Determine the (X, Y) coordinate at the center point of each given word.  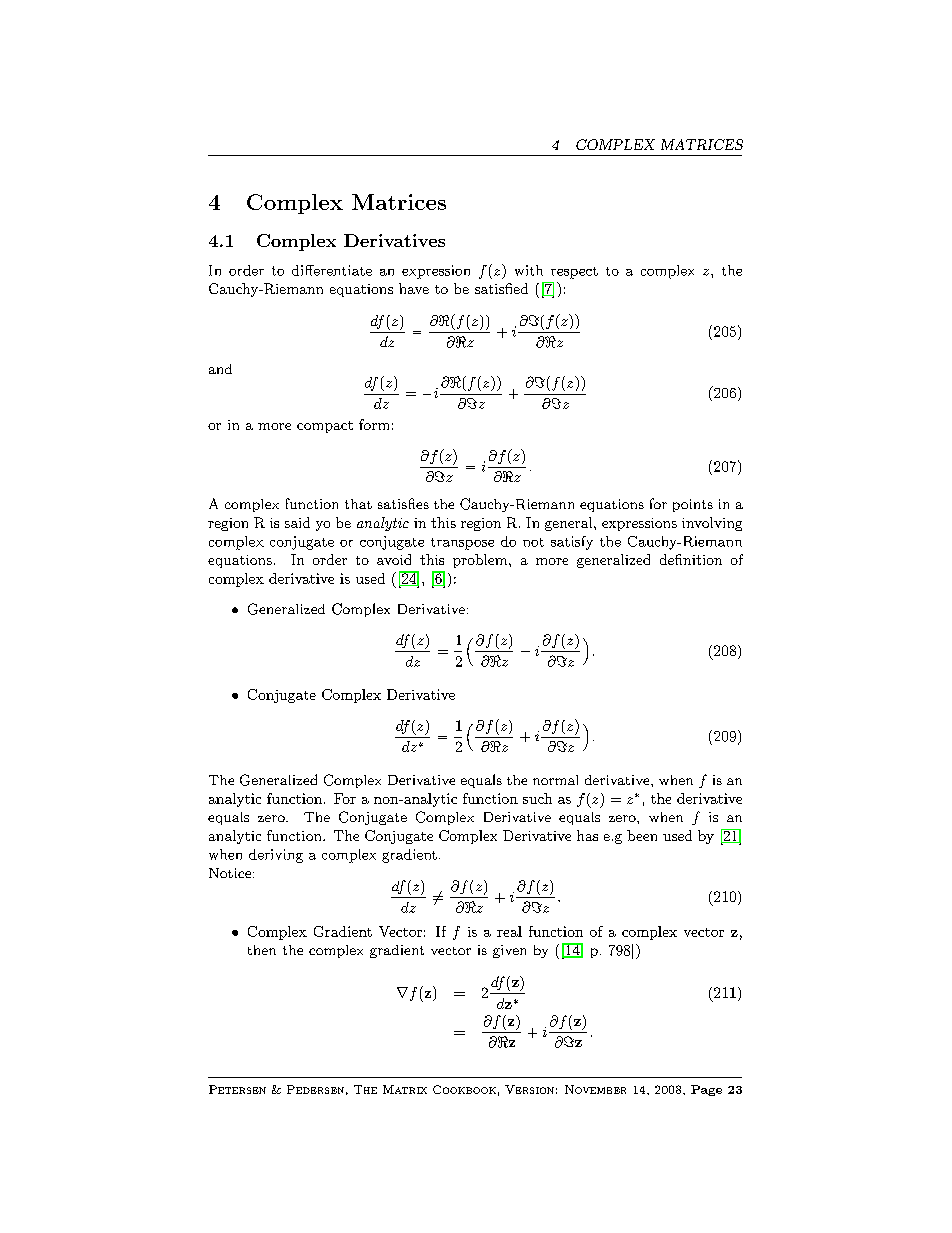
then (262, 950)
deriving (276, 856)
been (642, 835)
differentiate (332, 270)
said (297, 522)
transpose (462, 544)
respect (574, 273)
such (537, 798)
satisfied (501, 288)
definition (691, 559)
